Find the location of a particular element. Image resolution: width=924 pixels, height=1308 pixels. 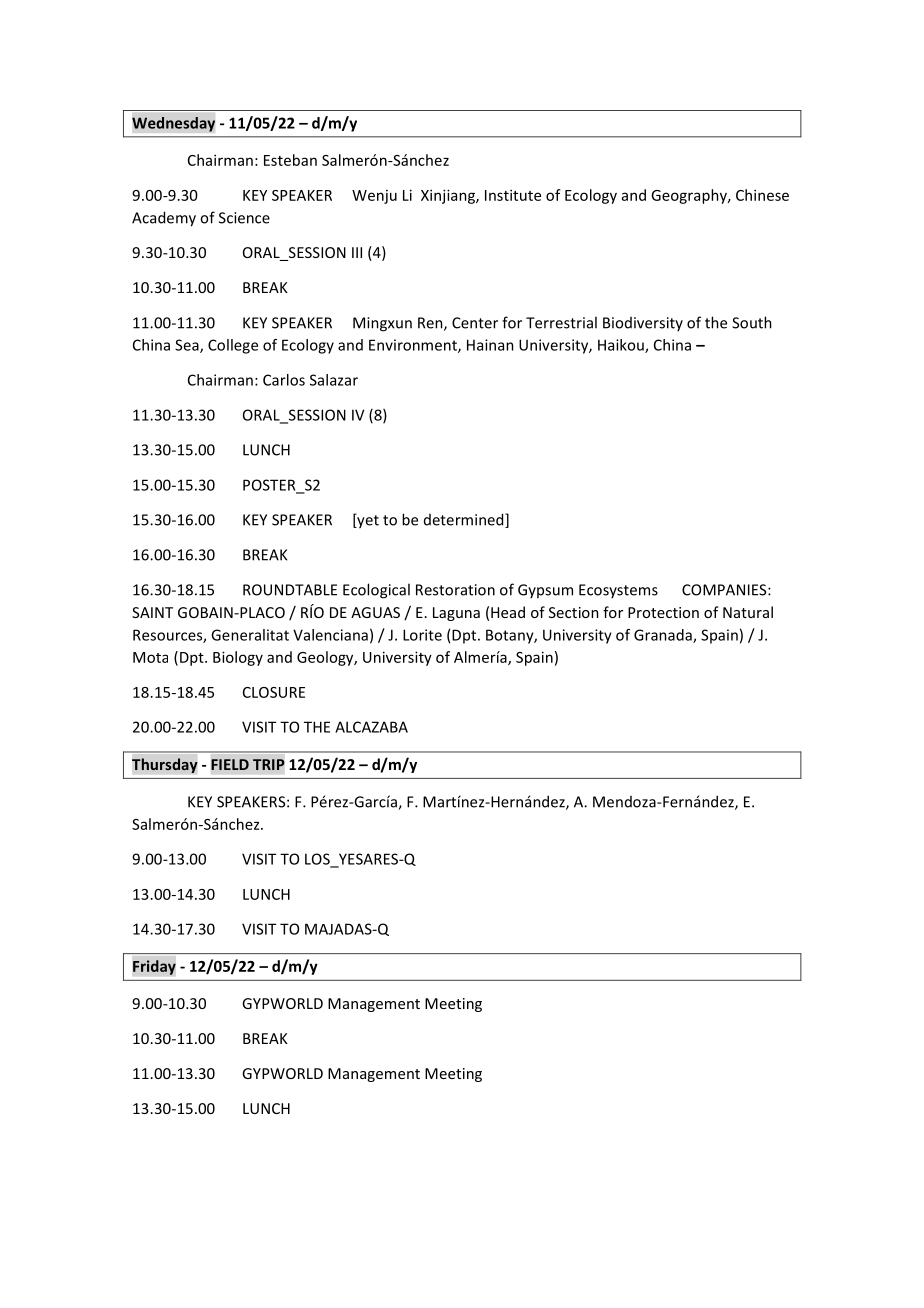

Chinese is located at coordinates (762, 195).
